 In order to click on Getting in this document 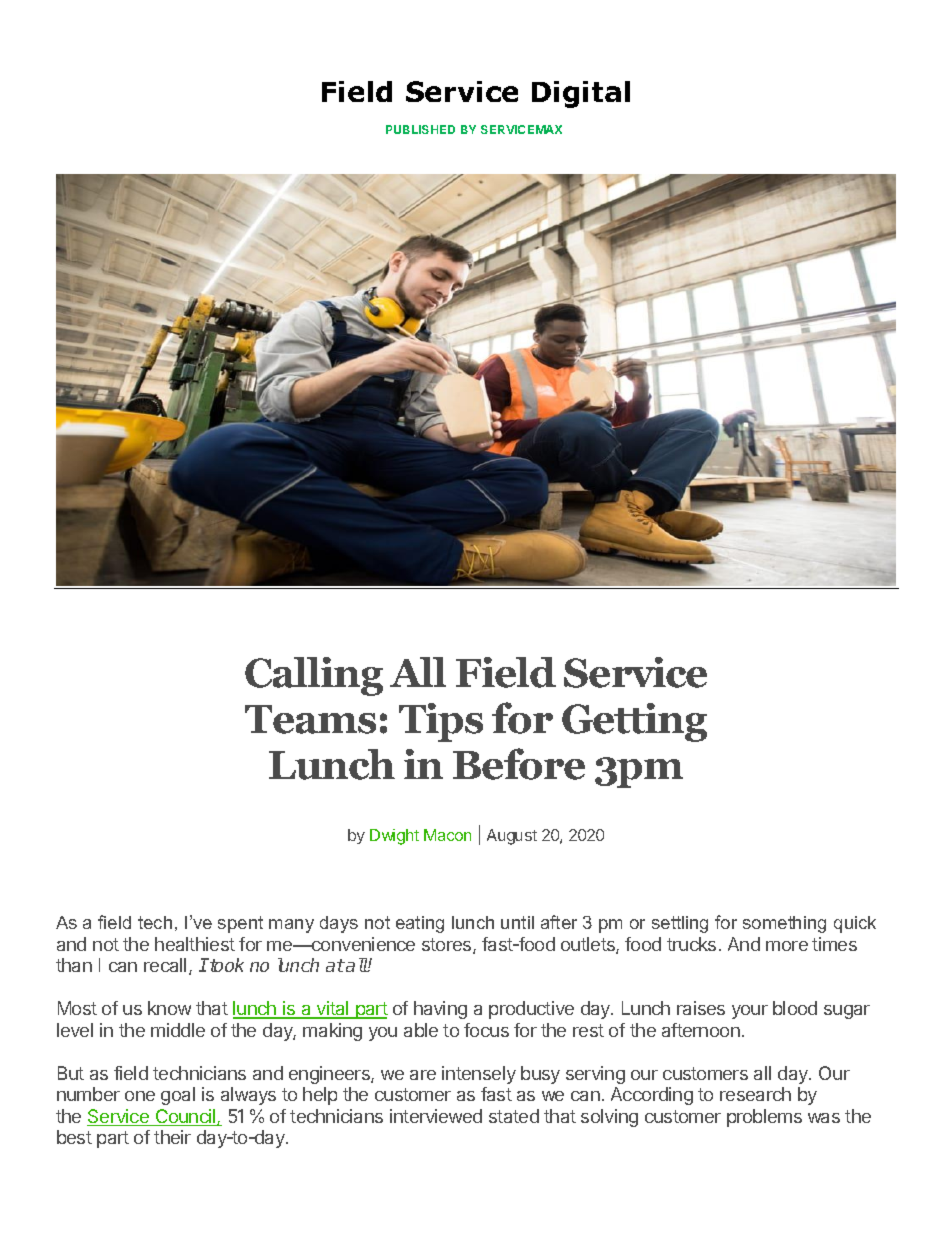, I will do `click(634, 722)`.
